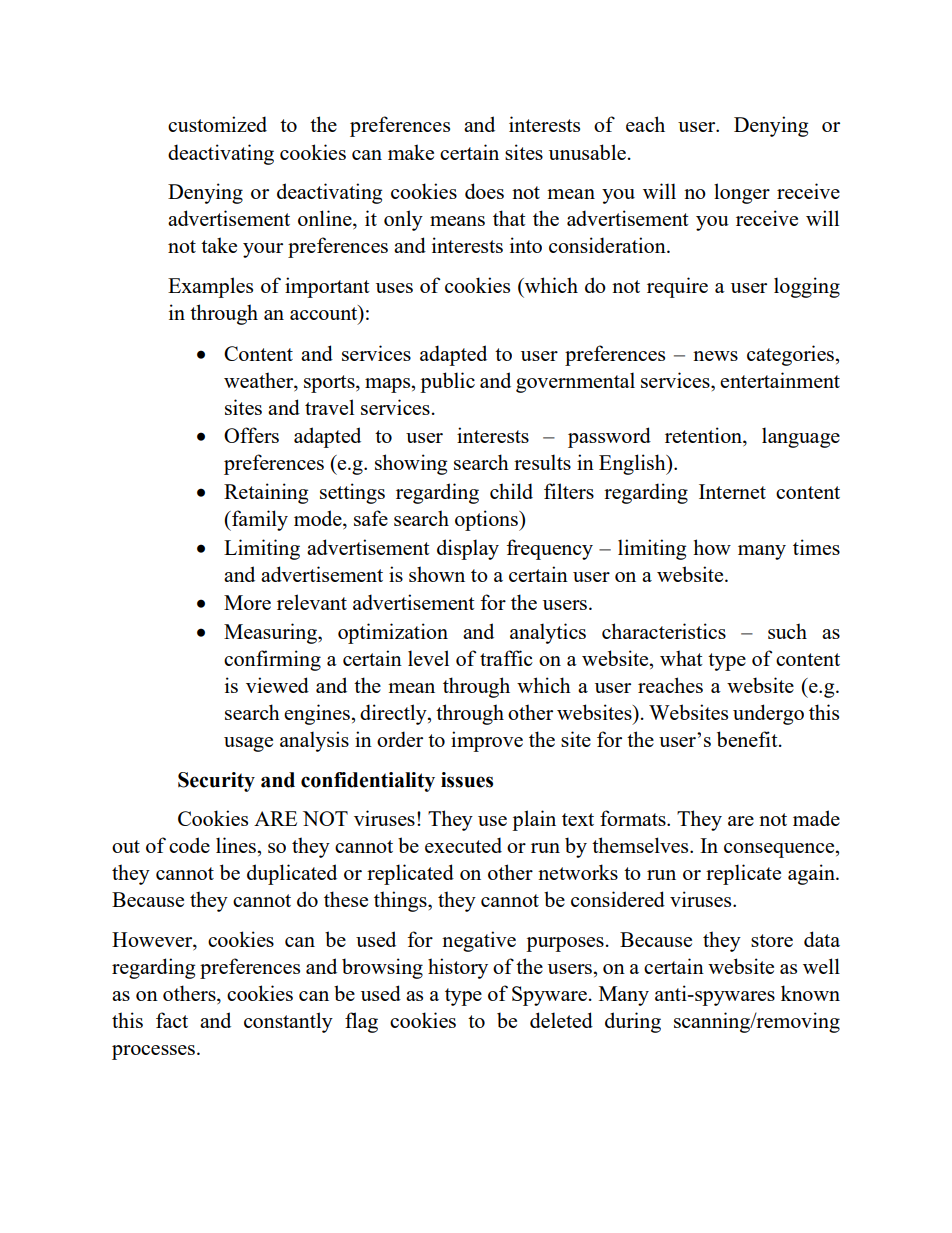 The width and height of the screenshot is (952, 1233). Describe the element at coordinates (484, 191) in the screenshot. I see `does` at that location.
